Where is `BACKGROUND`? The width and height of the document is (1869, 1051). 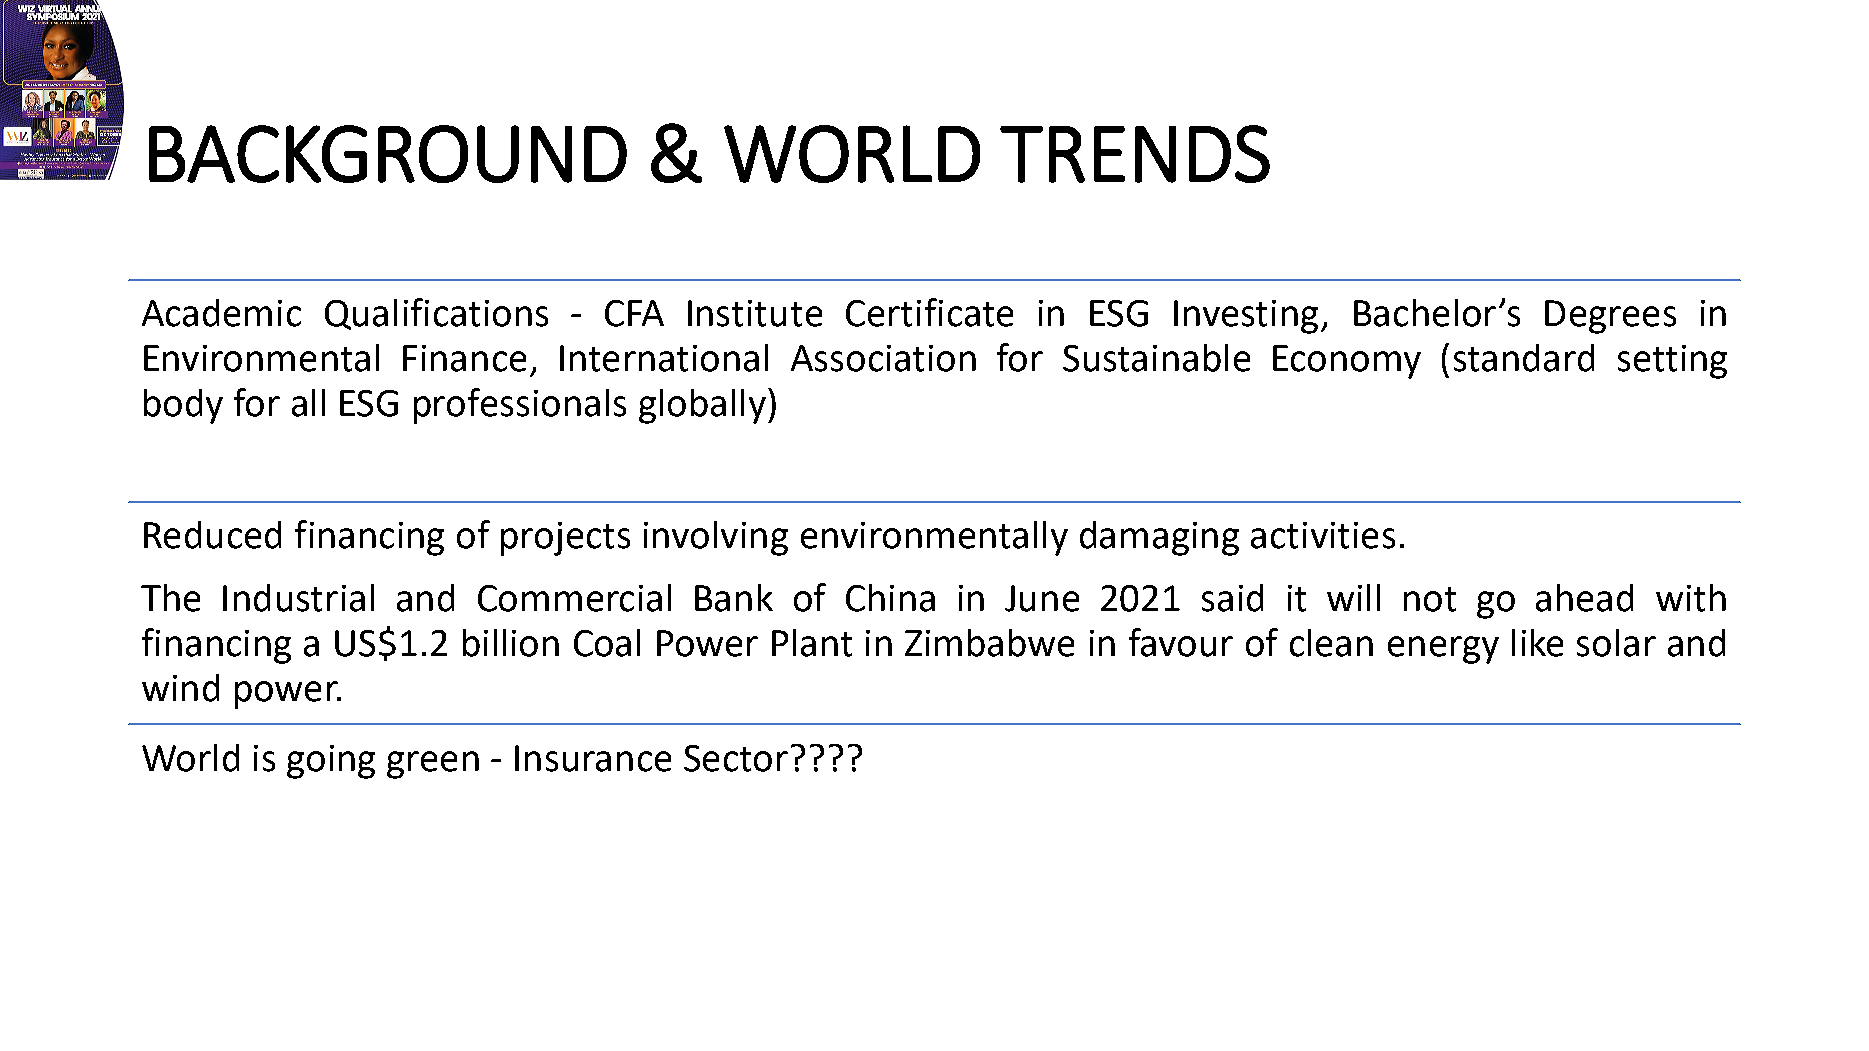
BACKGROUND is located at coordinates (388, 154).
